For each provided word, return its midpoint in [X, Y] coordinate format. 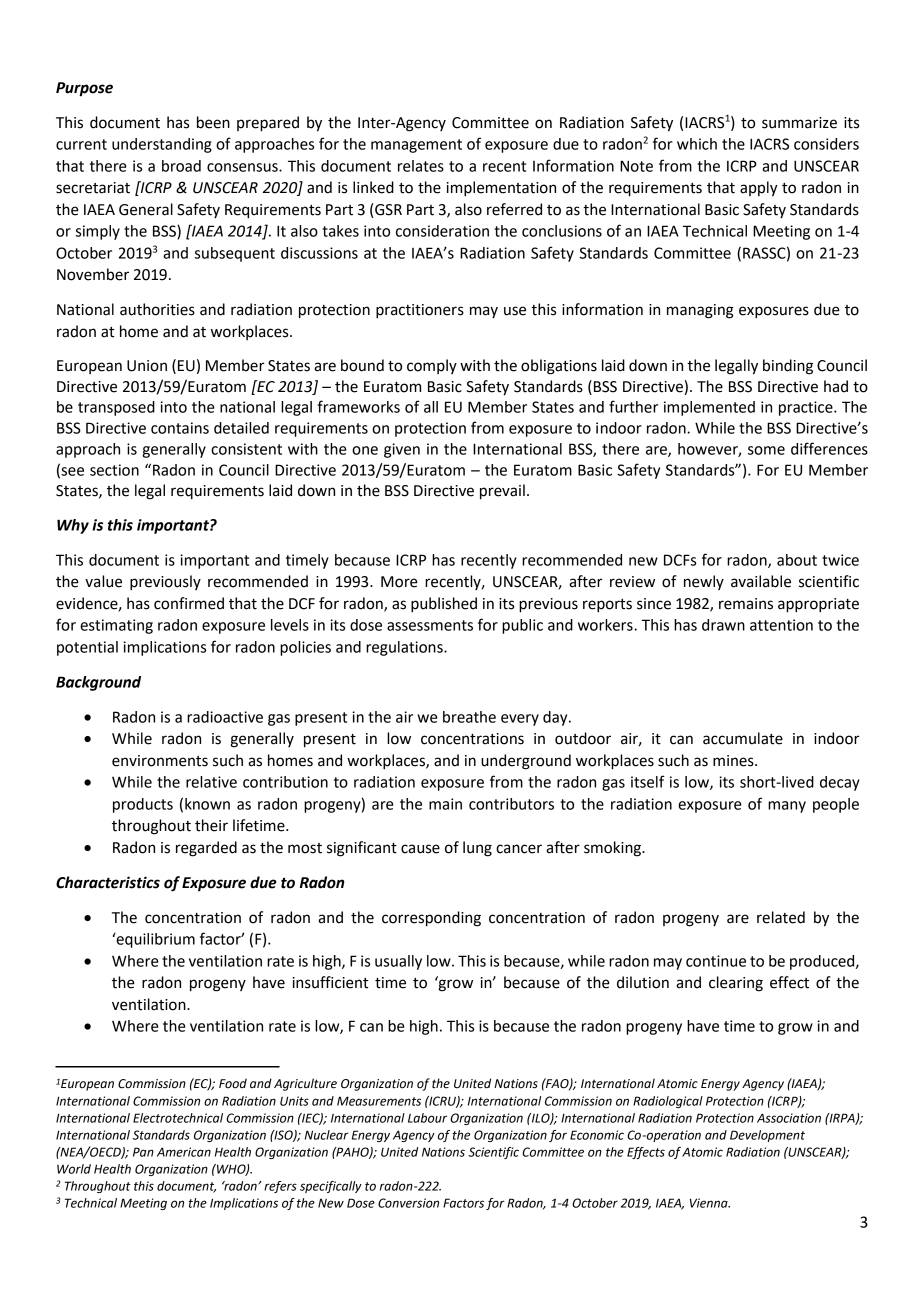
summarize [799, 123]
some [766, 450]
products [143, 805]
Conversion [408, 1203]
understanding [162, 145]
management [416, 146]
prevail [502, 492]
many [787, 807]
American [184, 1152]
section [114, 470]
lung [477, 849]
